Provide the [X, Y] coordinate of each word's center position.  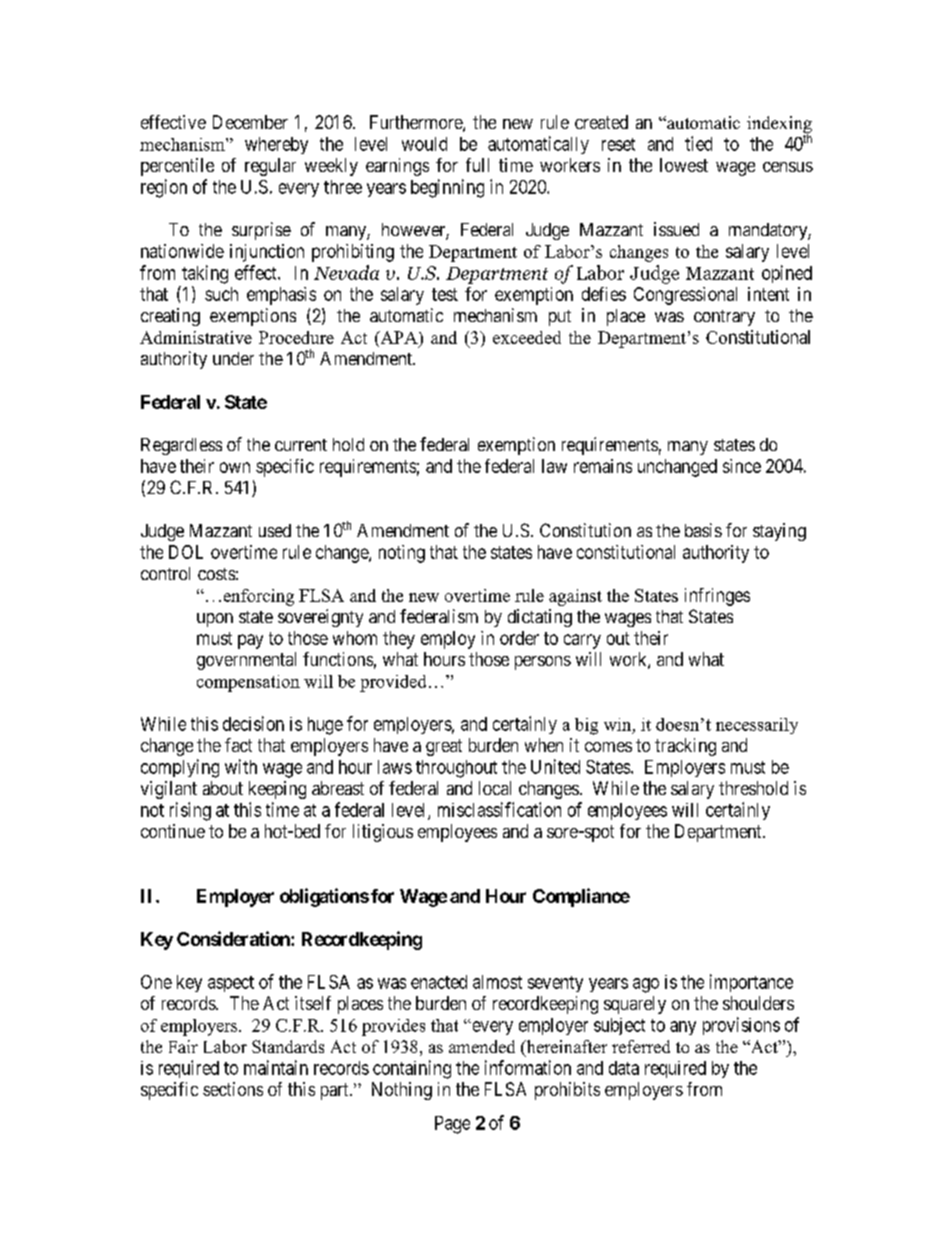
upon [215, 620]
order [519, 638]
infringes [717, 597]
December [250, 122]
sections [233, 1089]
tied [698, 143]
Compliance [581, 897]
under [233, 358]
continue [173, 831]
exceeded [527, 337]
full [477, 165]
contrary [724, 318]
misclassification [499, 809]
